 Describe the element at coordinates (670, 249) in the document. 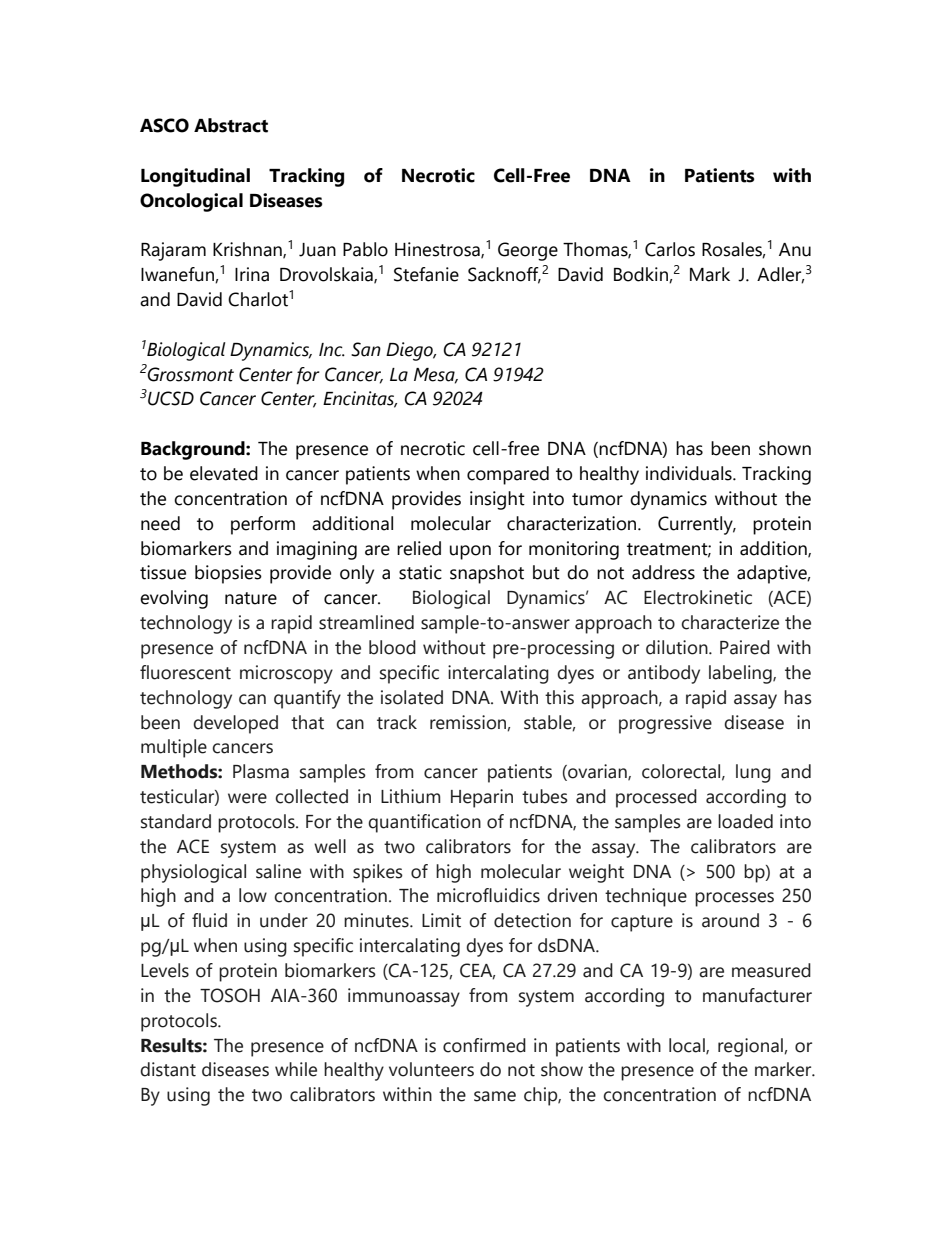

I see `Carlos` at that location.
